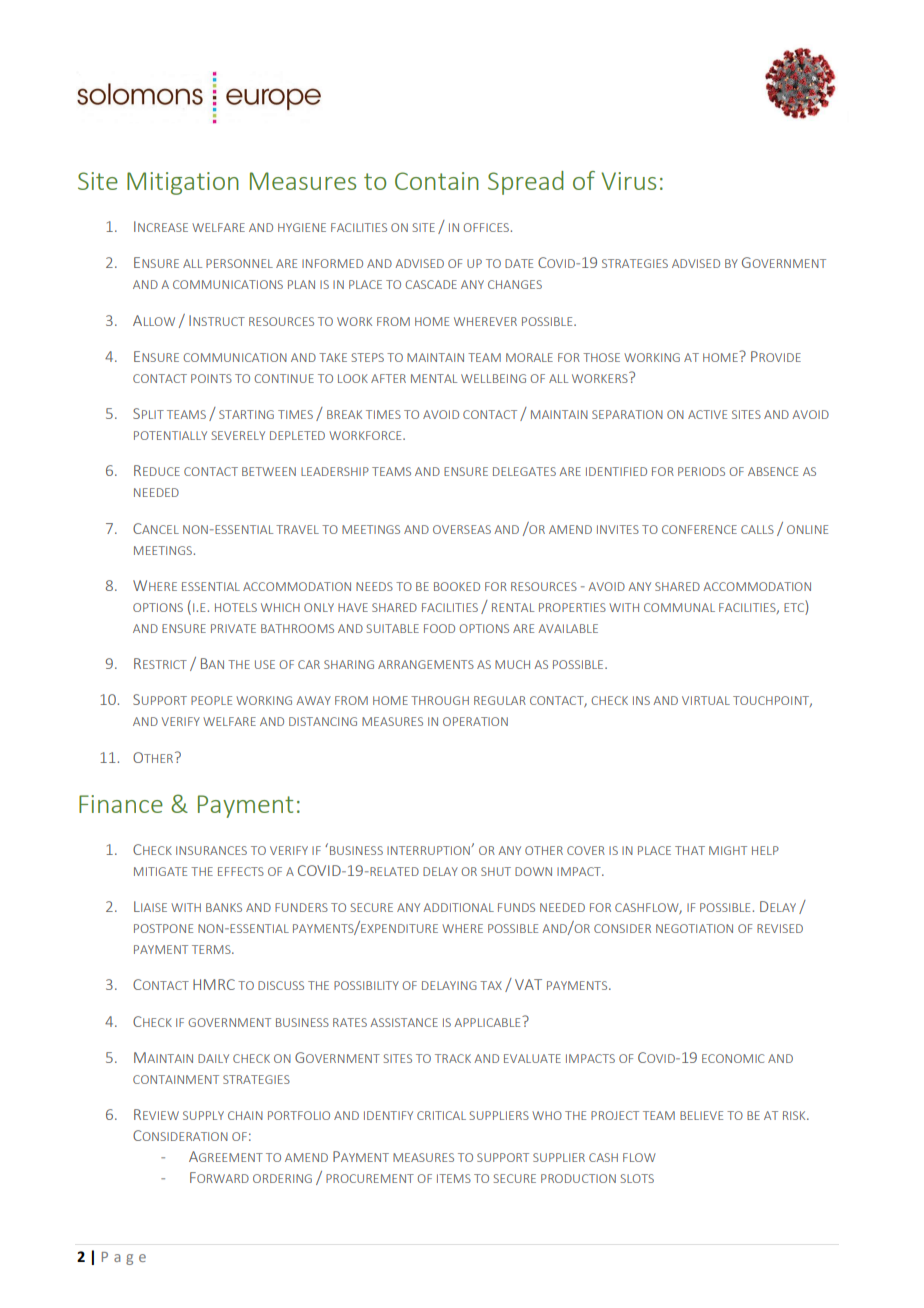 Image resolution: width=924 pixels, height=1308 pixels. Describe the element at coordinates (628, 181) in the page. I see `Virus` at that location.
